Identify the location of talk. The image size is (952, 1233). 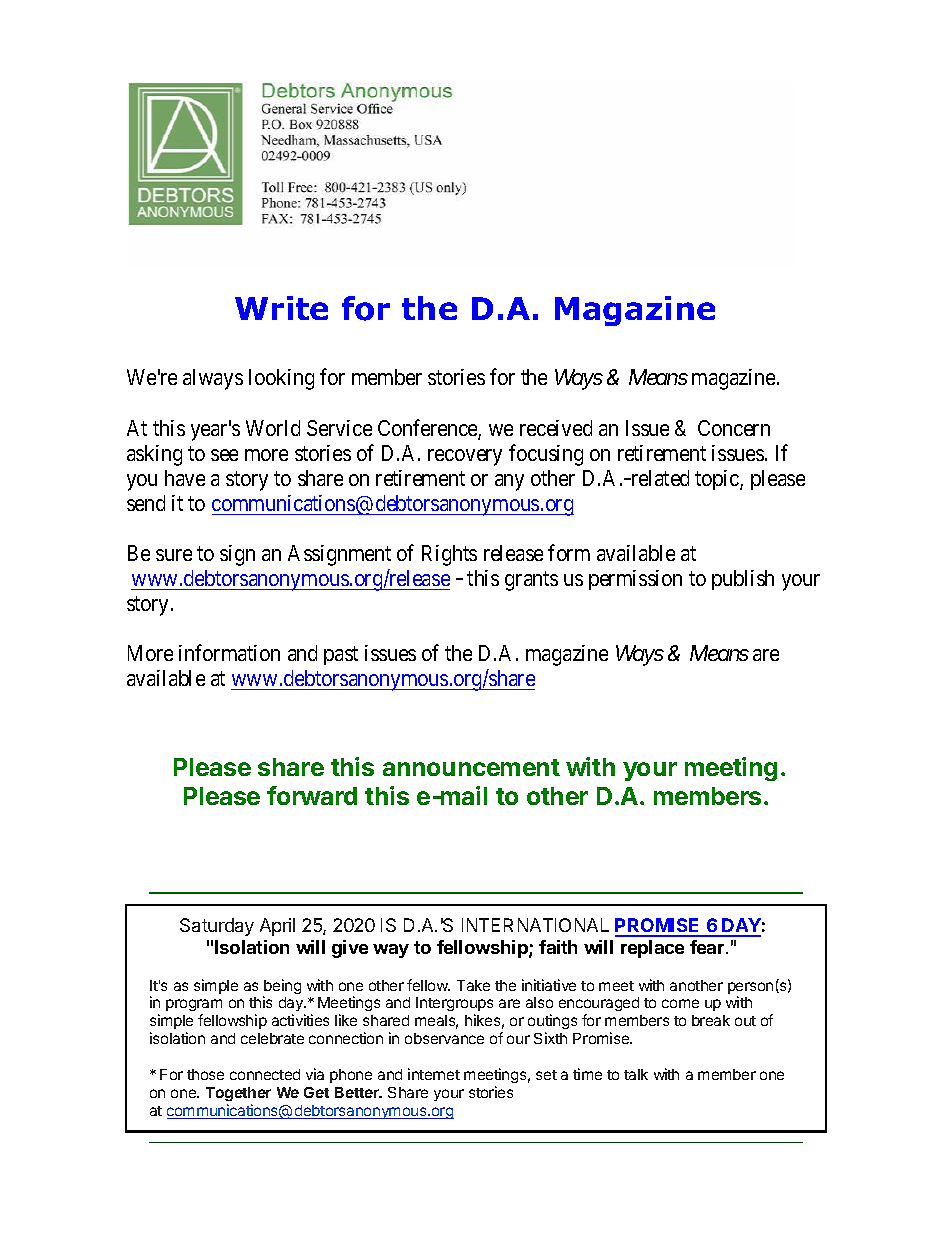
(636, 1074).
